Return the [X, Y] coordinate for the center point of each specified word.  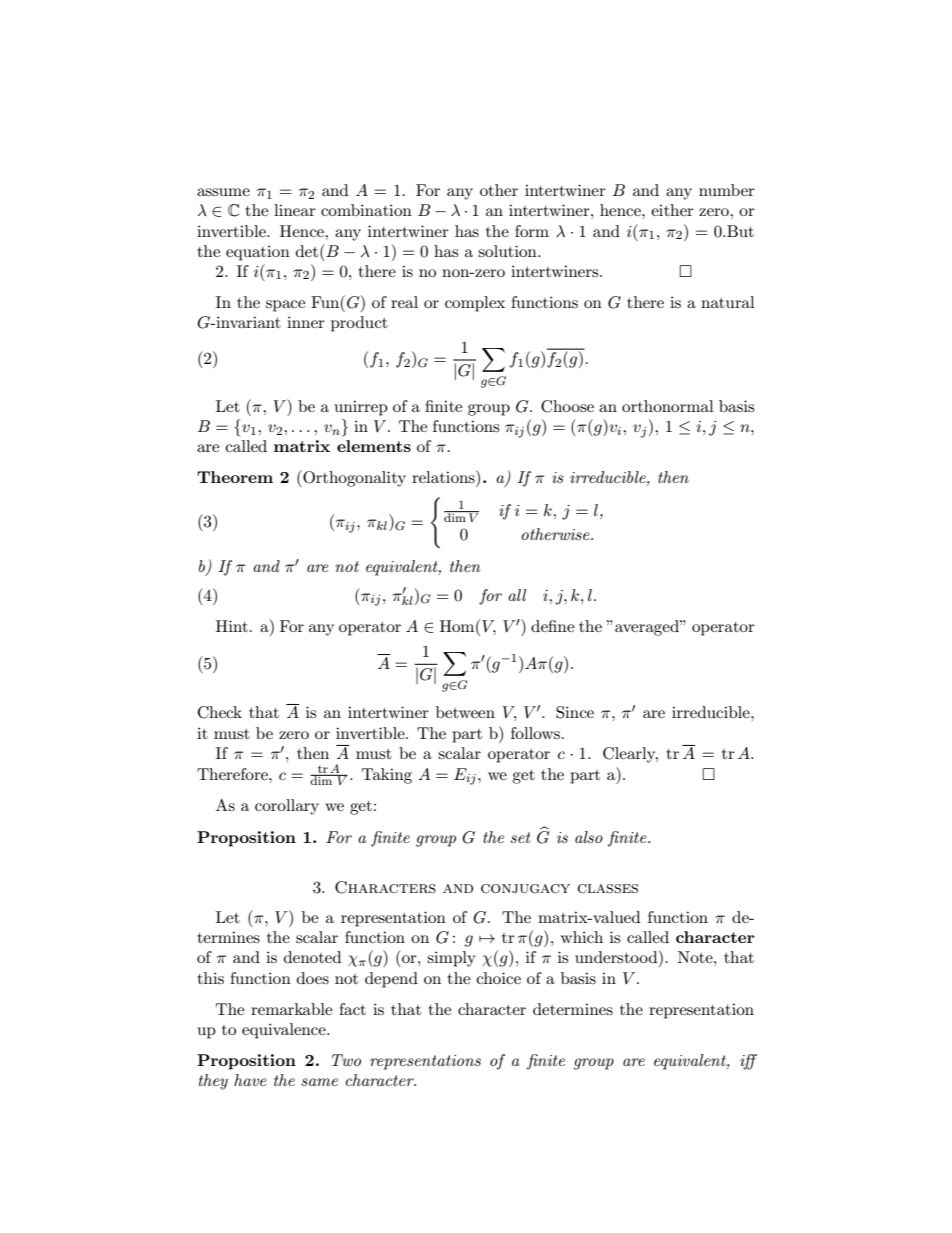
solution [508, 251]
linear [295, 210]
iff [748, 1062]
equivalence [285, 1031]
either [672, 210]
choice [499, 978]
